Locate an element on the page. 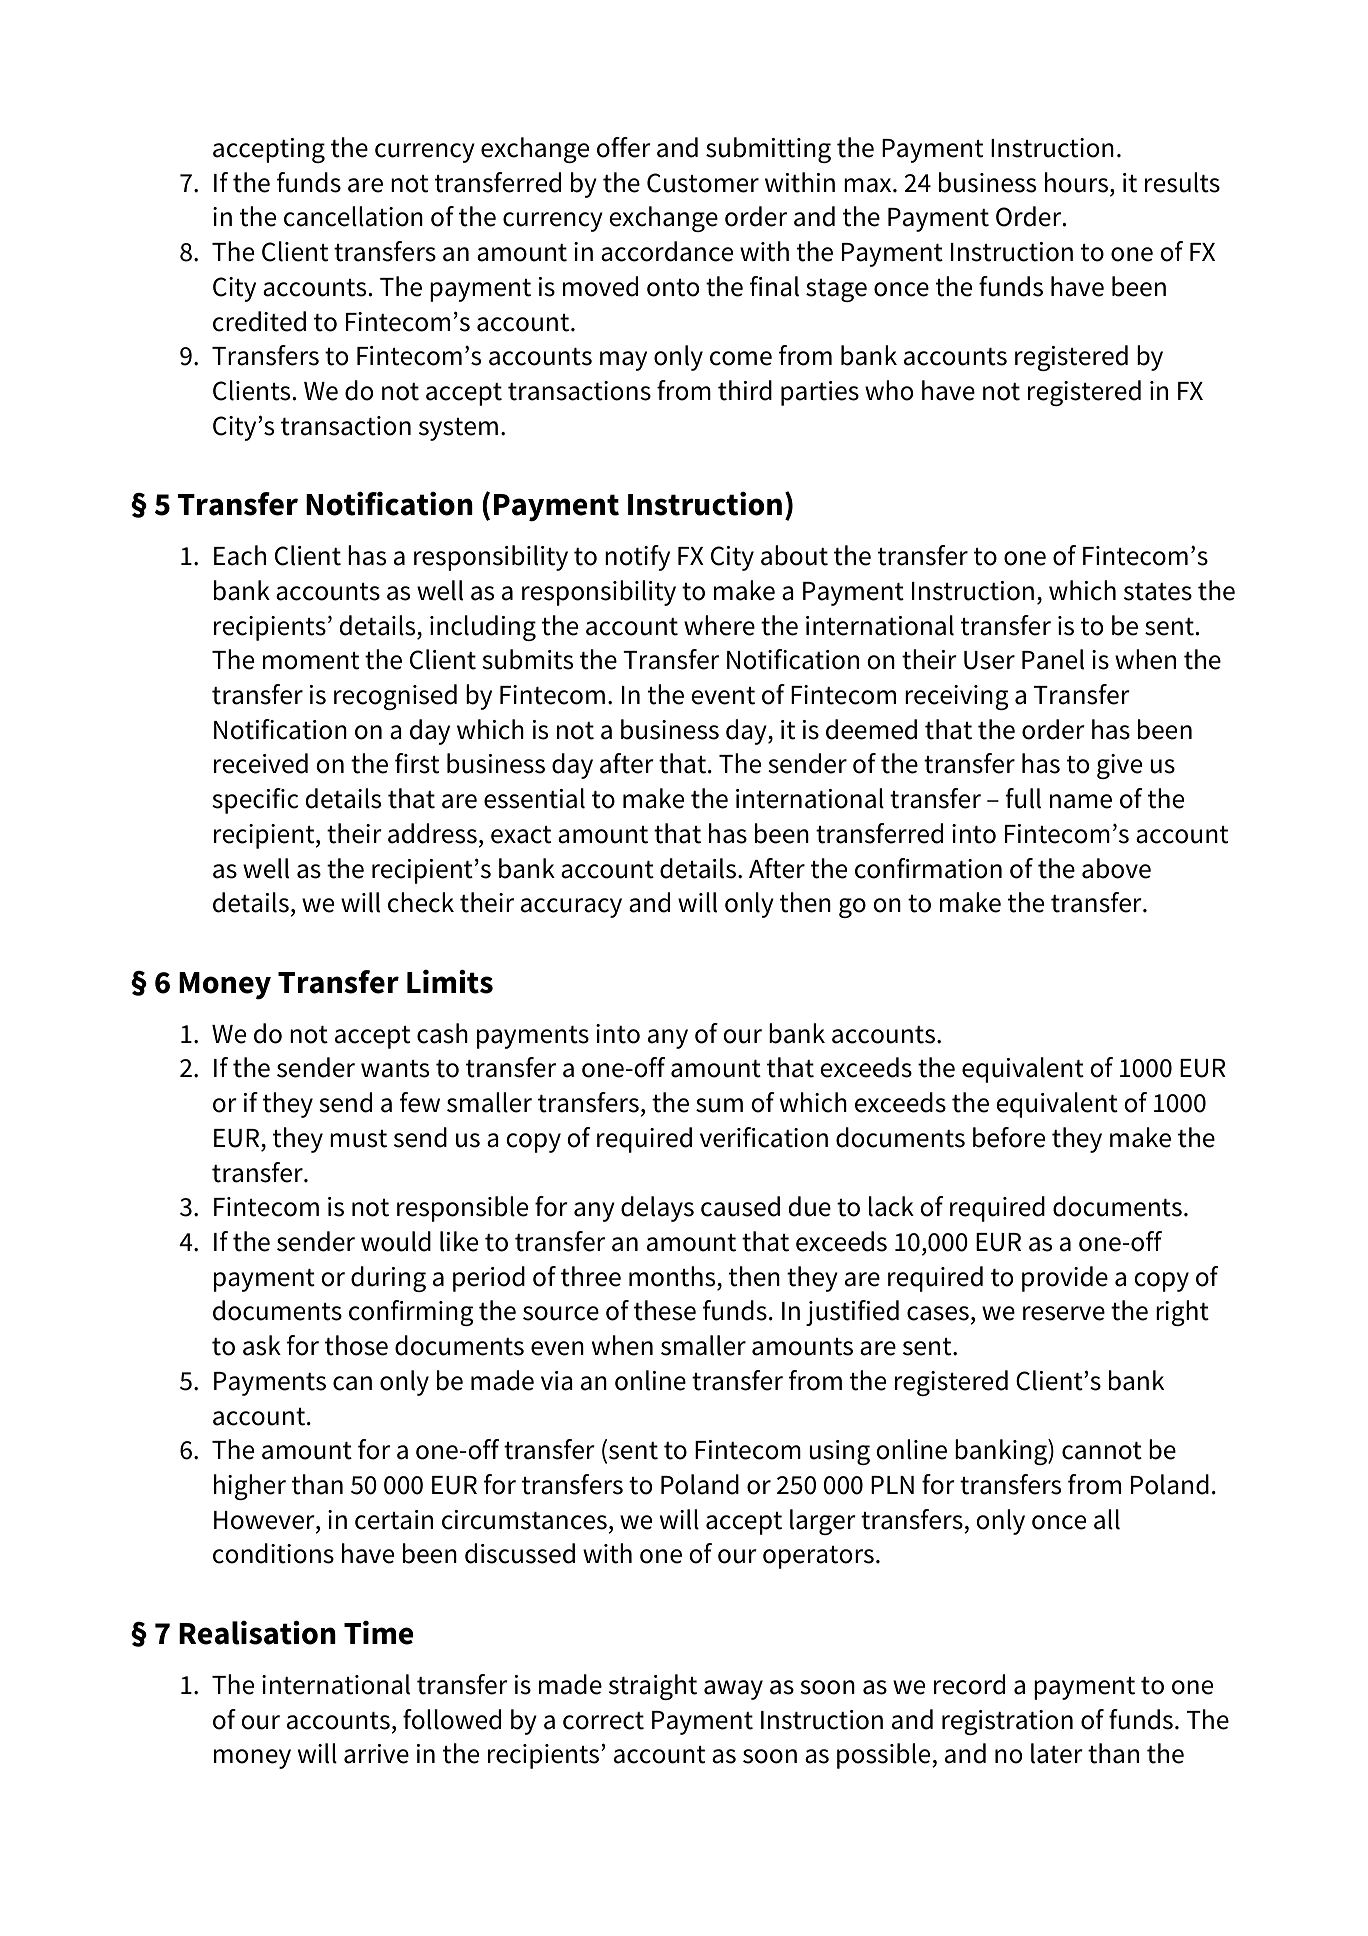  Customer is located at coordinates (703, 183).
